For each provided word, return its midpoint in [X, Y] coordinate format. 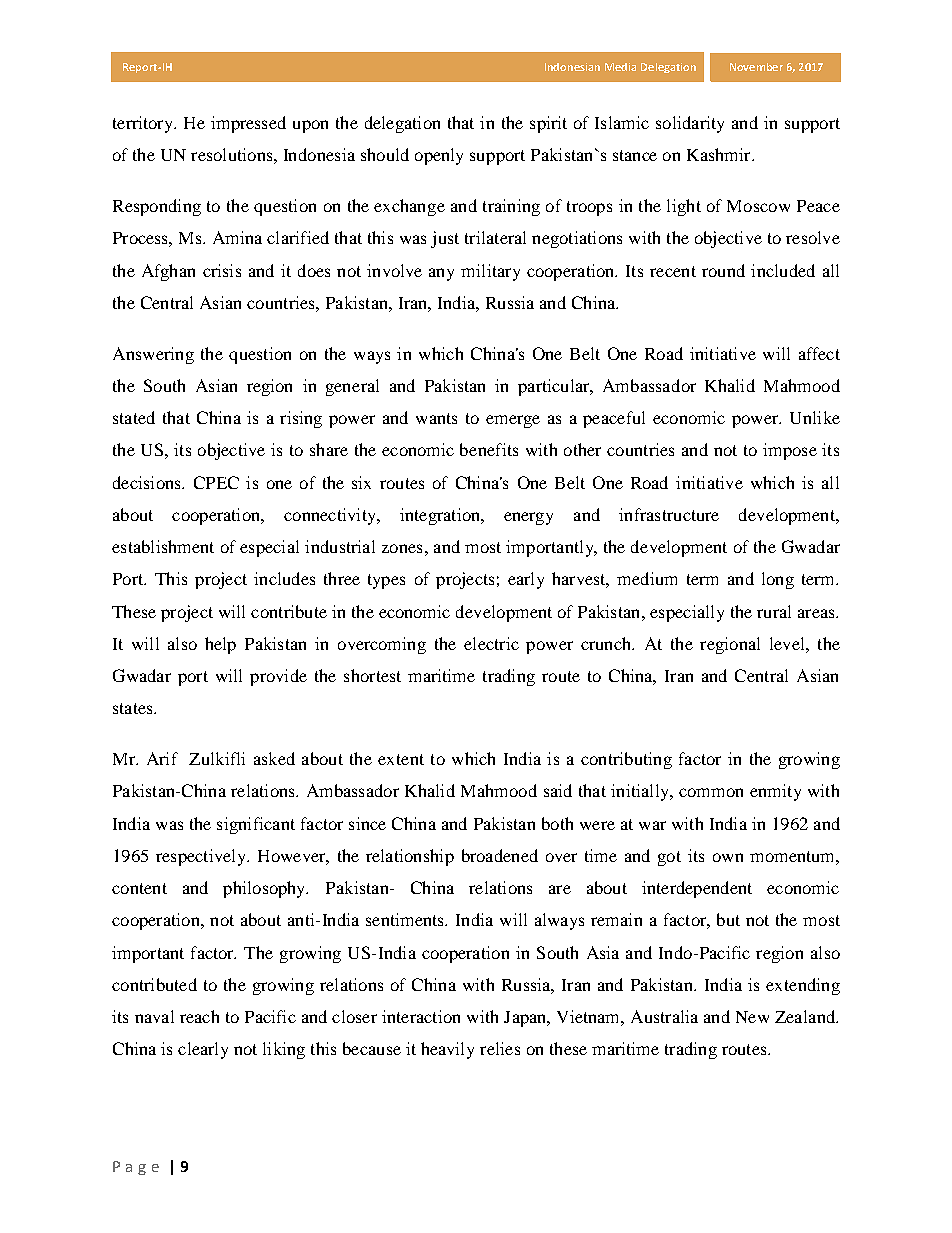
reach [199, 1016]
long [778, 580]
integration [441, 516]
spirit [548, 124]
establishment [163, 546]
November [756, 67]
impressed [248, 124]
